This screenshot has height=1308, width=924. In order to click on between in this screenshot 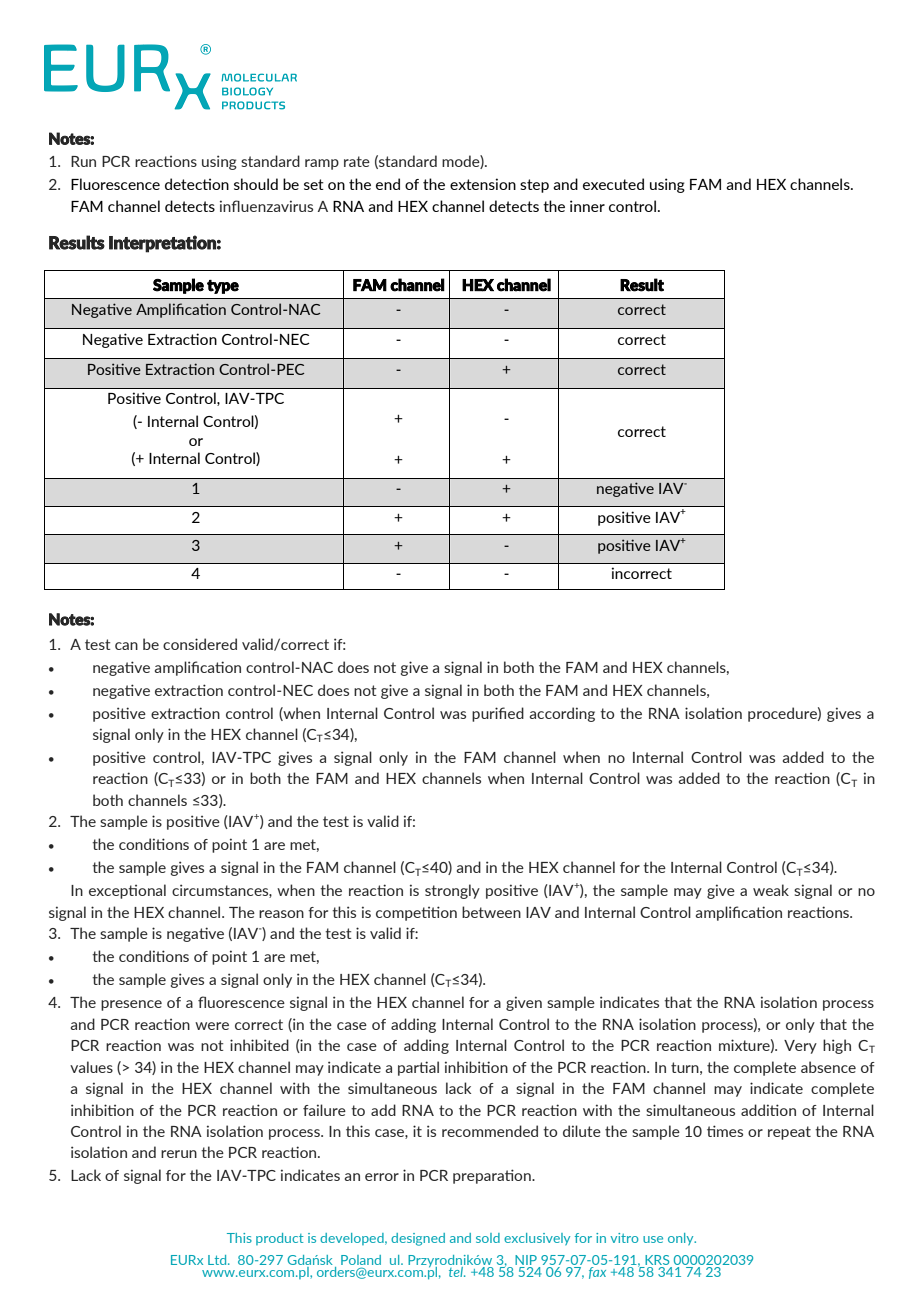, I will do `click(491, 912)`.
